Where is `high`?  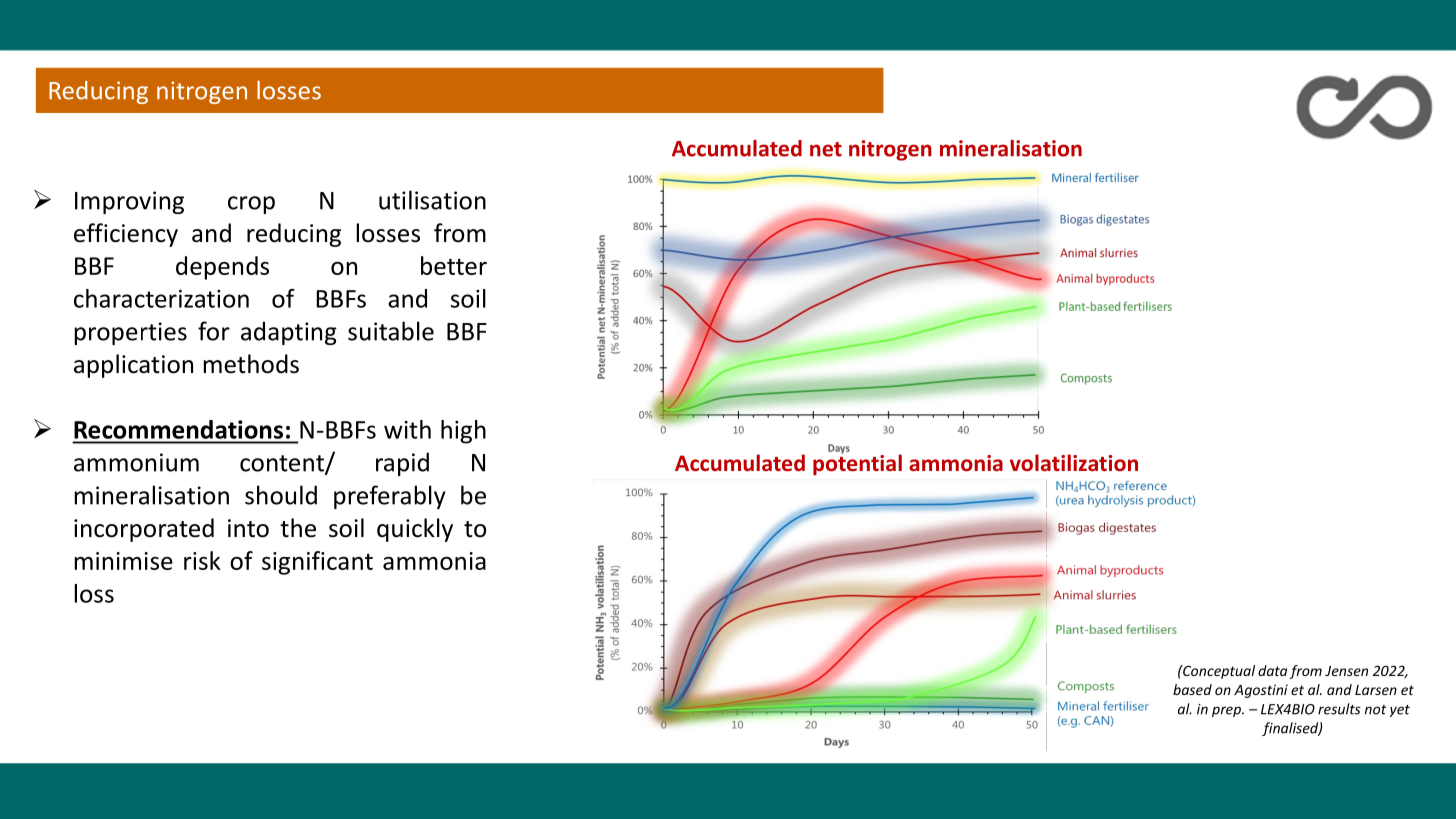
high is located at coordinates (463, 432).
